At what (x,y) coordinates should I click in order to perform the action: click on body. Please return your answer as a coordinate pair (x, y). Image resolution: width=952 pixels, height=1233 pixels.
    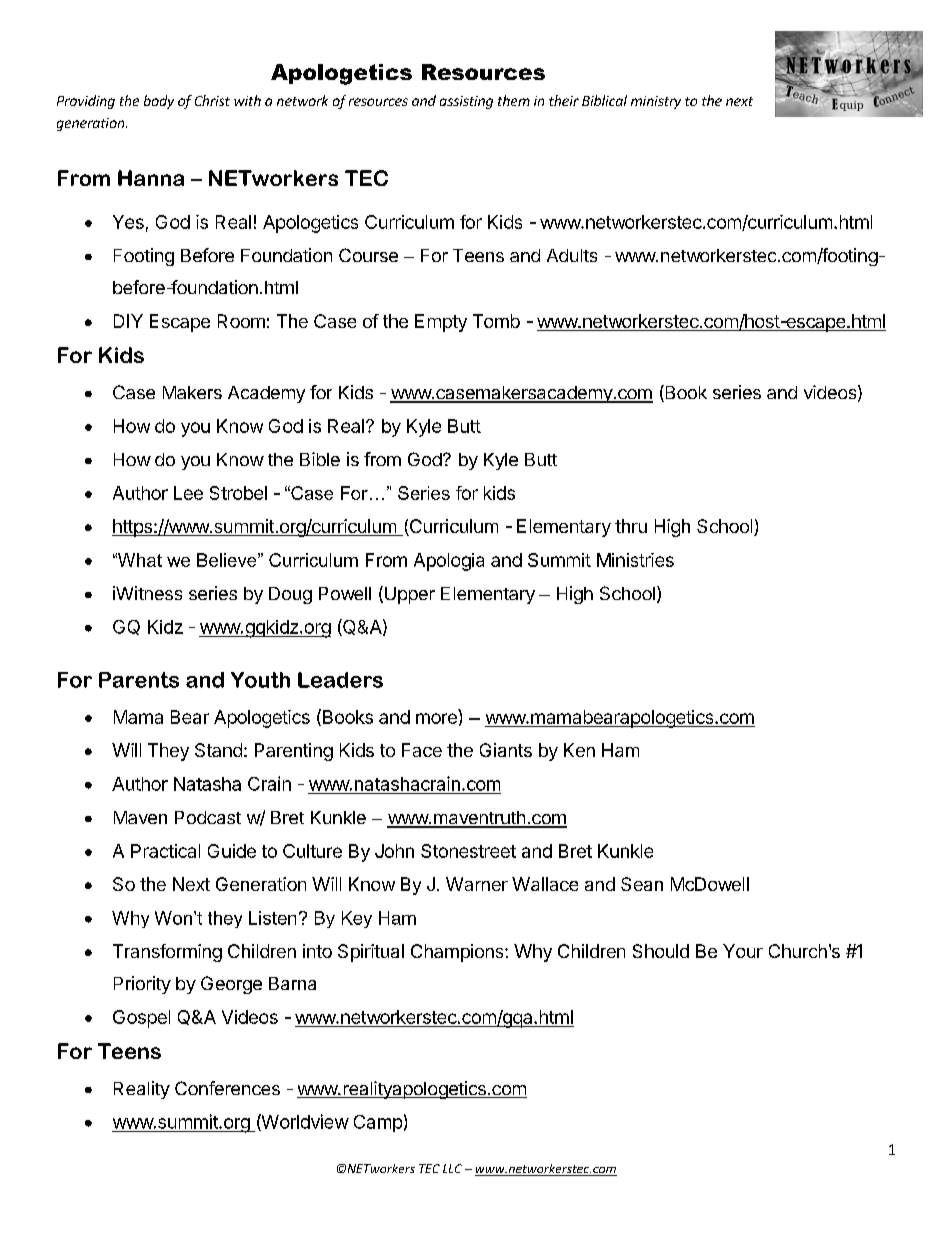
    Looking at the image, I should click on (159, 102).
